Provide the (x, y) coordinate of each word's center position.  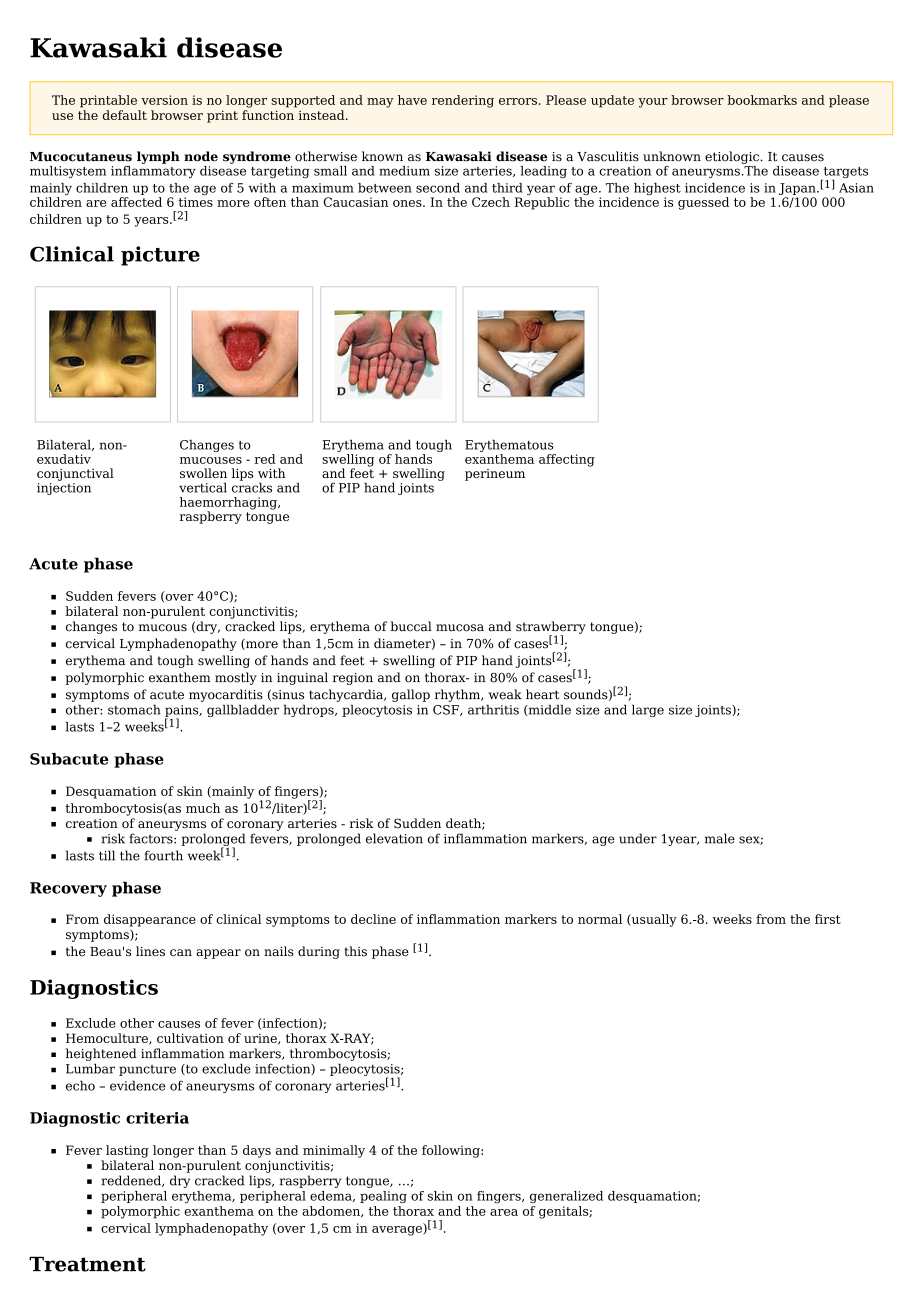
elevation (394, 838)
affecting (567, 460)
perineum (495, 475)
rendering (463, 101)
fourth (163, 855)
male (720, 838)
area (504, 1212)
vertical (203, 487)
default (125, 115)
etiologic (733, 157)
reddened (132, 1181)
